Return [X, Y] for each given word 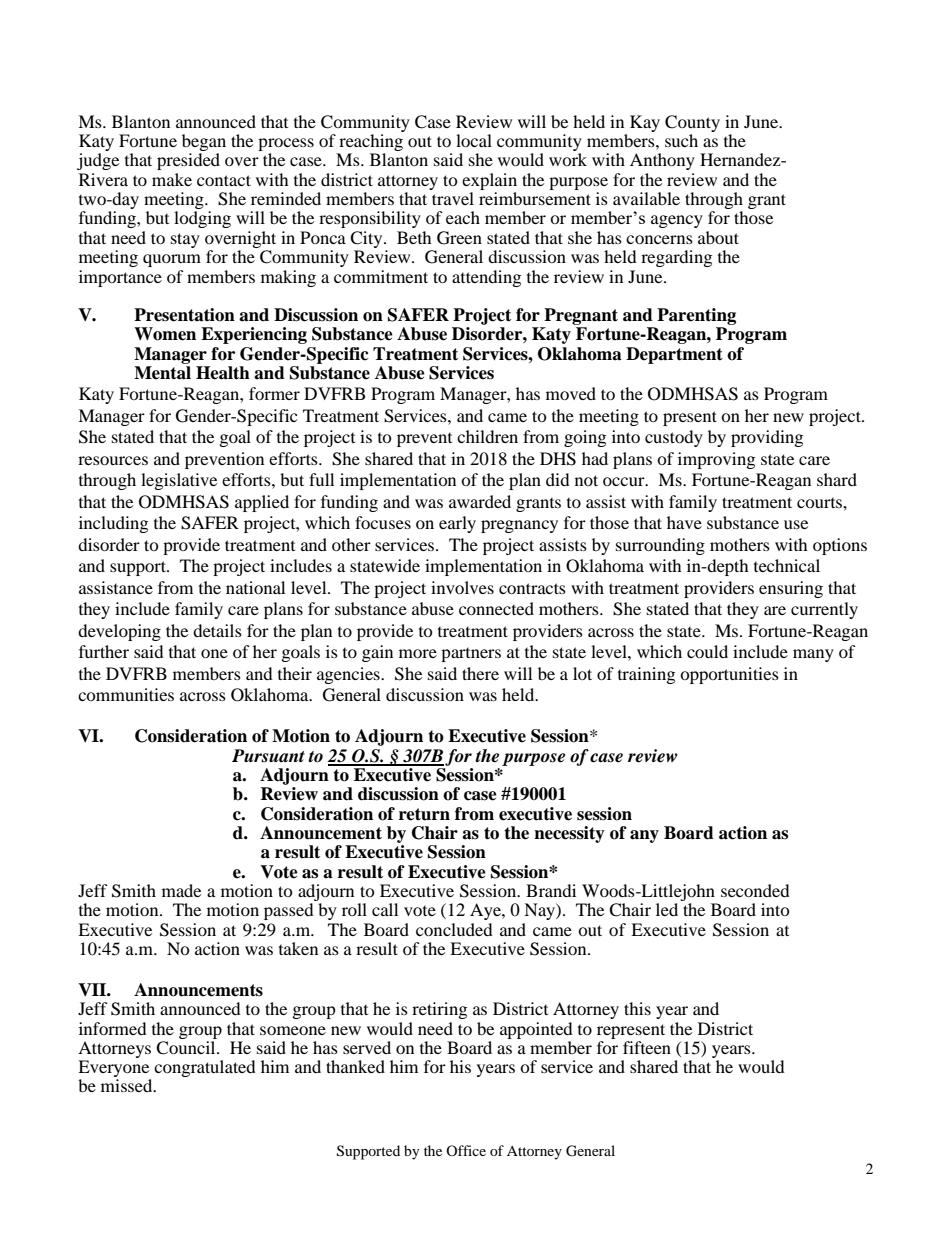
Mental [162, 373]
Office [466, 1150]
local [474, 140]
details [217, 630]
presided [188, 161]
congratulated [205, 1068]
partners [471, 655]
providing [767, 438]
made [181, 890]
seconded [755, 890]
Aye [486, 911]
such [681, 140]
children [487, 436]
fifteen [647, 1047]
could [707, 651]
